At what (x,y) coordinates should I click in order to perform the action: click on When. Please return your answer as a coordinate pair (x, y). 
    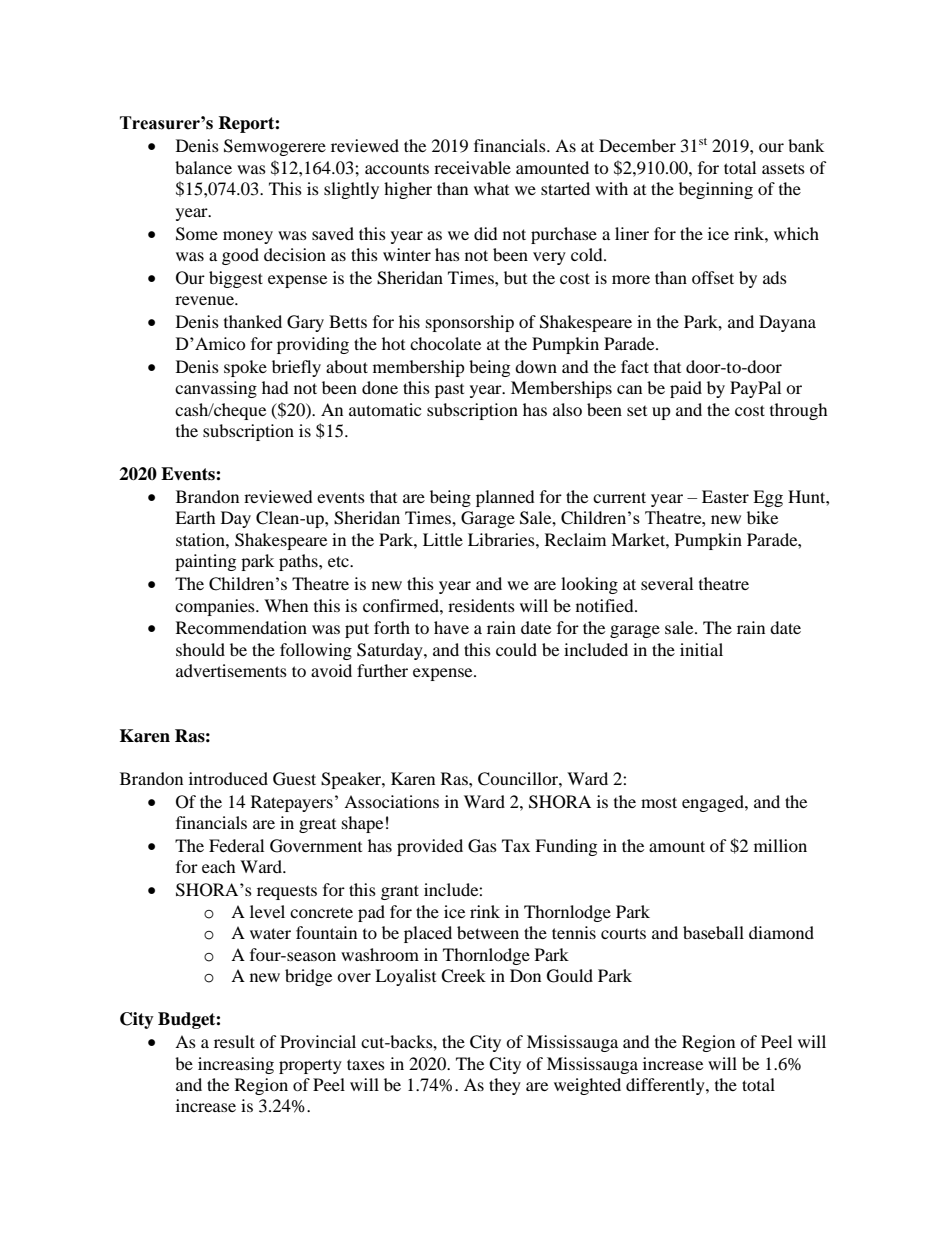
    Looking at the image, I should click on (286, 605).
